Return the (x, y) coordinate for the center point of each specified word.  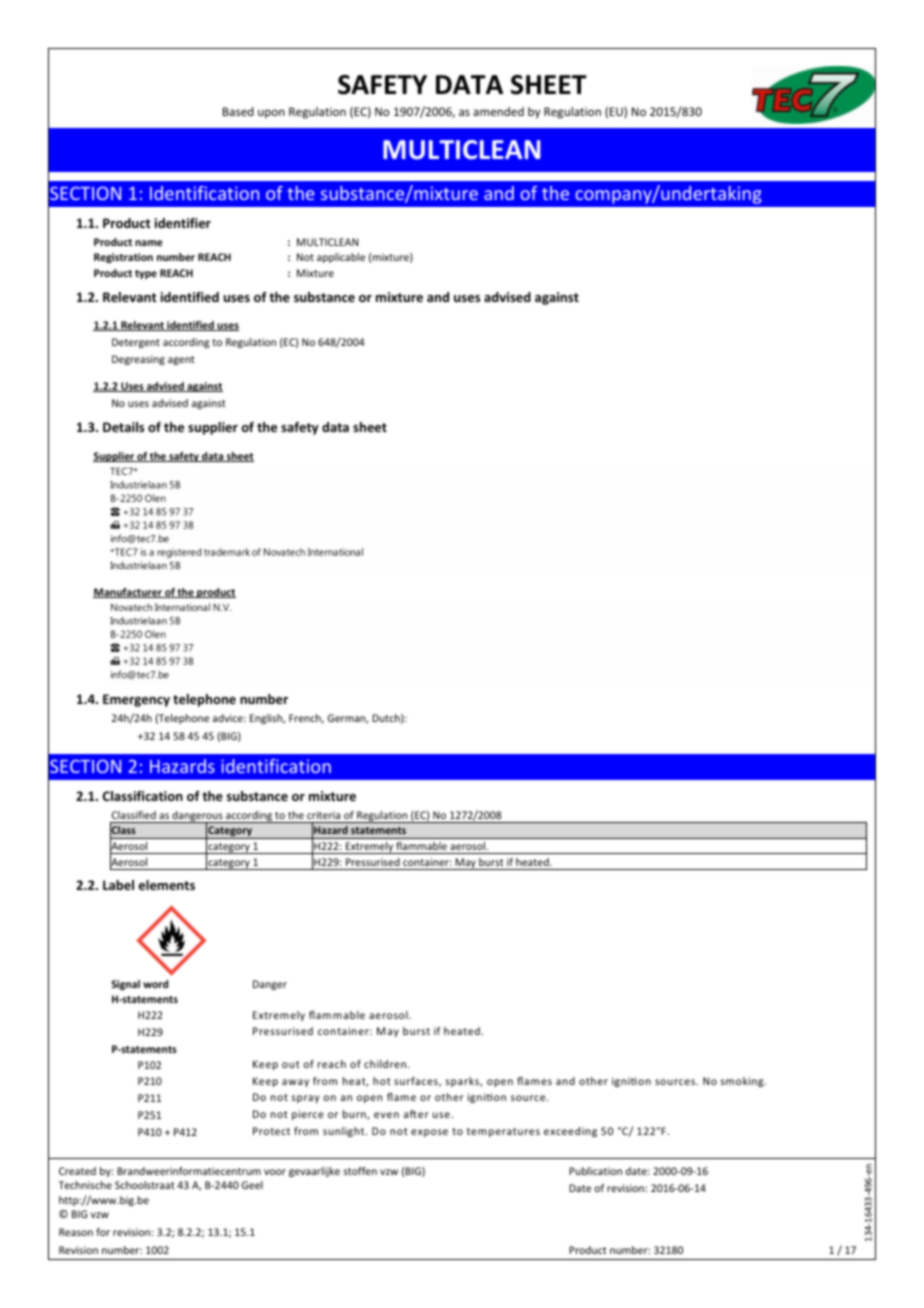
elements (167, 885)
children (386, 1064)
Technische (85, 1185)
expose (429, 1133)
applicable (341, 258)
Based (238, 111)
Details (123, 427)
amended (498, 111)
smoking (743, 1082)
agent (181, 360)
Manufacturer (128, 593)
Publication (595, 1171)
